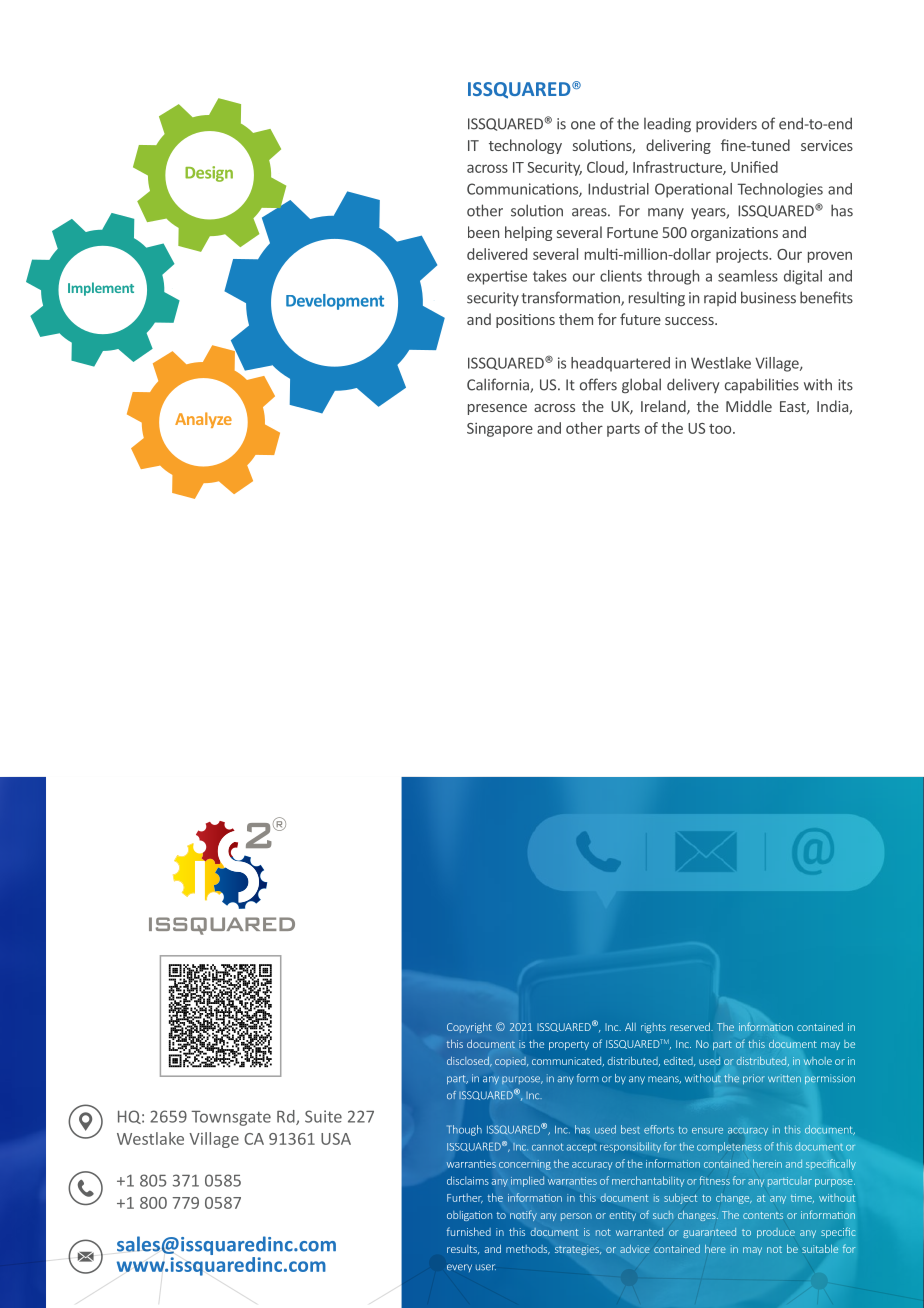  Describe the element at coordinates (525, 146) in the screenshot. I see `technology` at that location.
